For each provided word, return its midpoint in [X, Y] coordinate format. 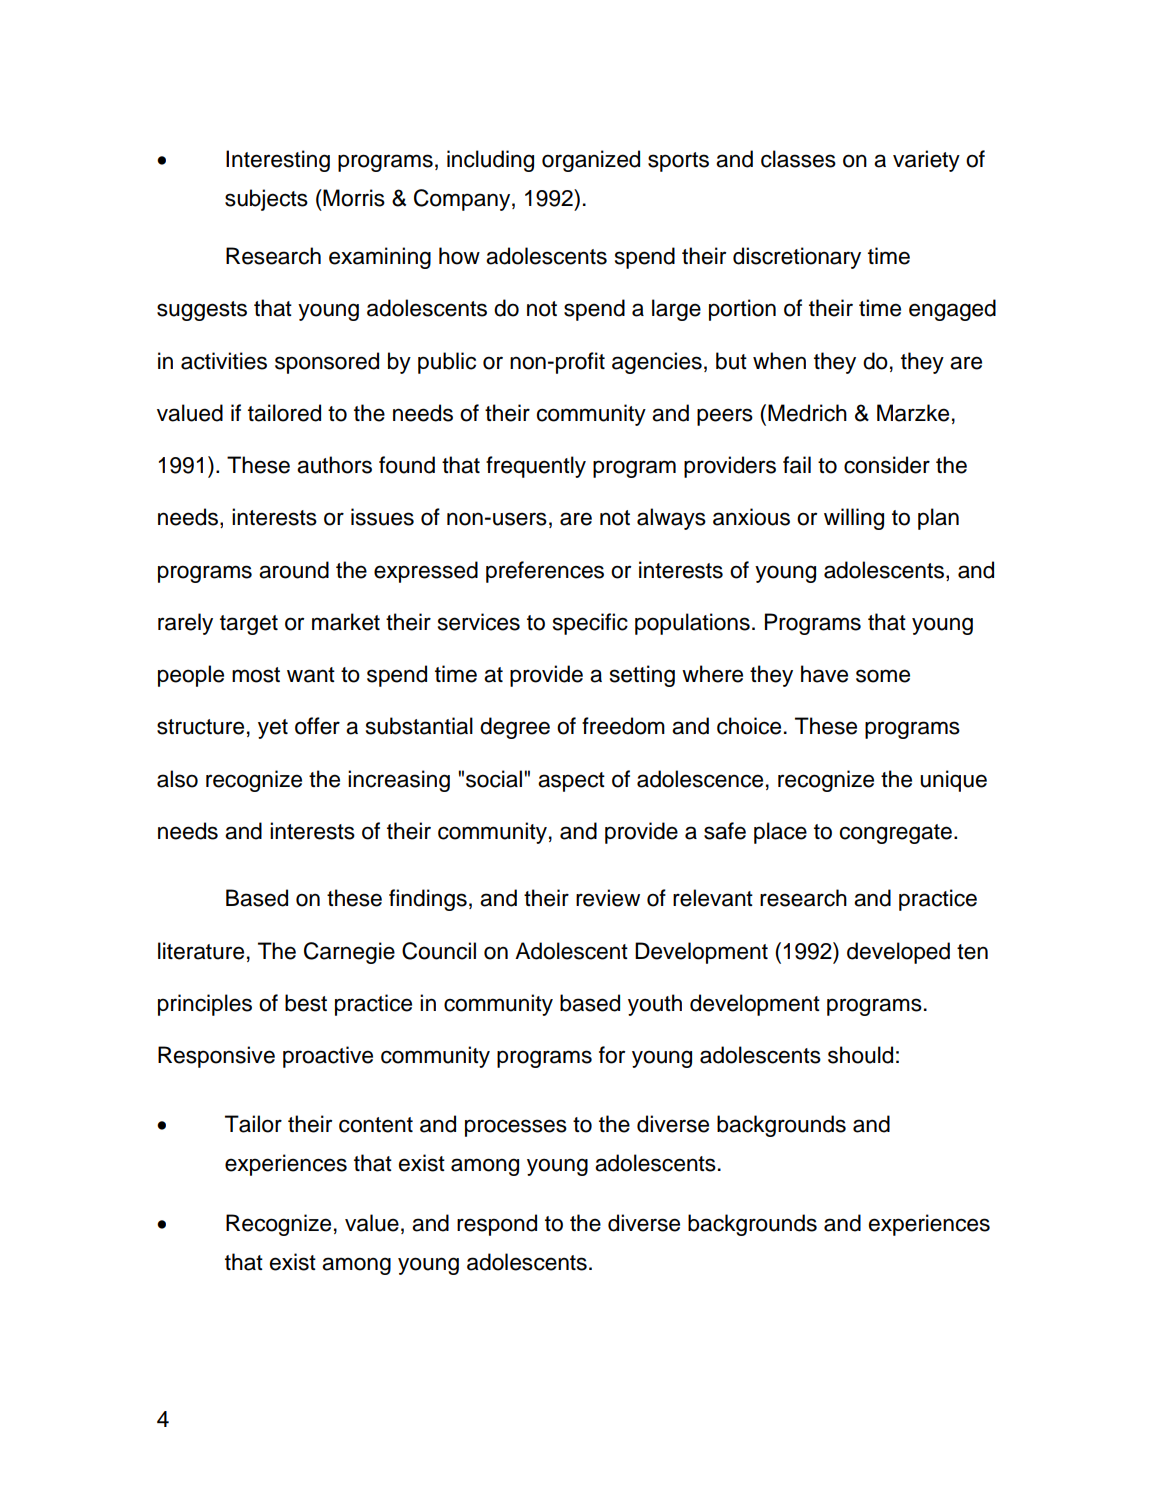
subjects [266, 200]
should [860, 1055]
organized [591, 161]
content [376, 1125]
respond [497, 1225]
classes [798, 159]
